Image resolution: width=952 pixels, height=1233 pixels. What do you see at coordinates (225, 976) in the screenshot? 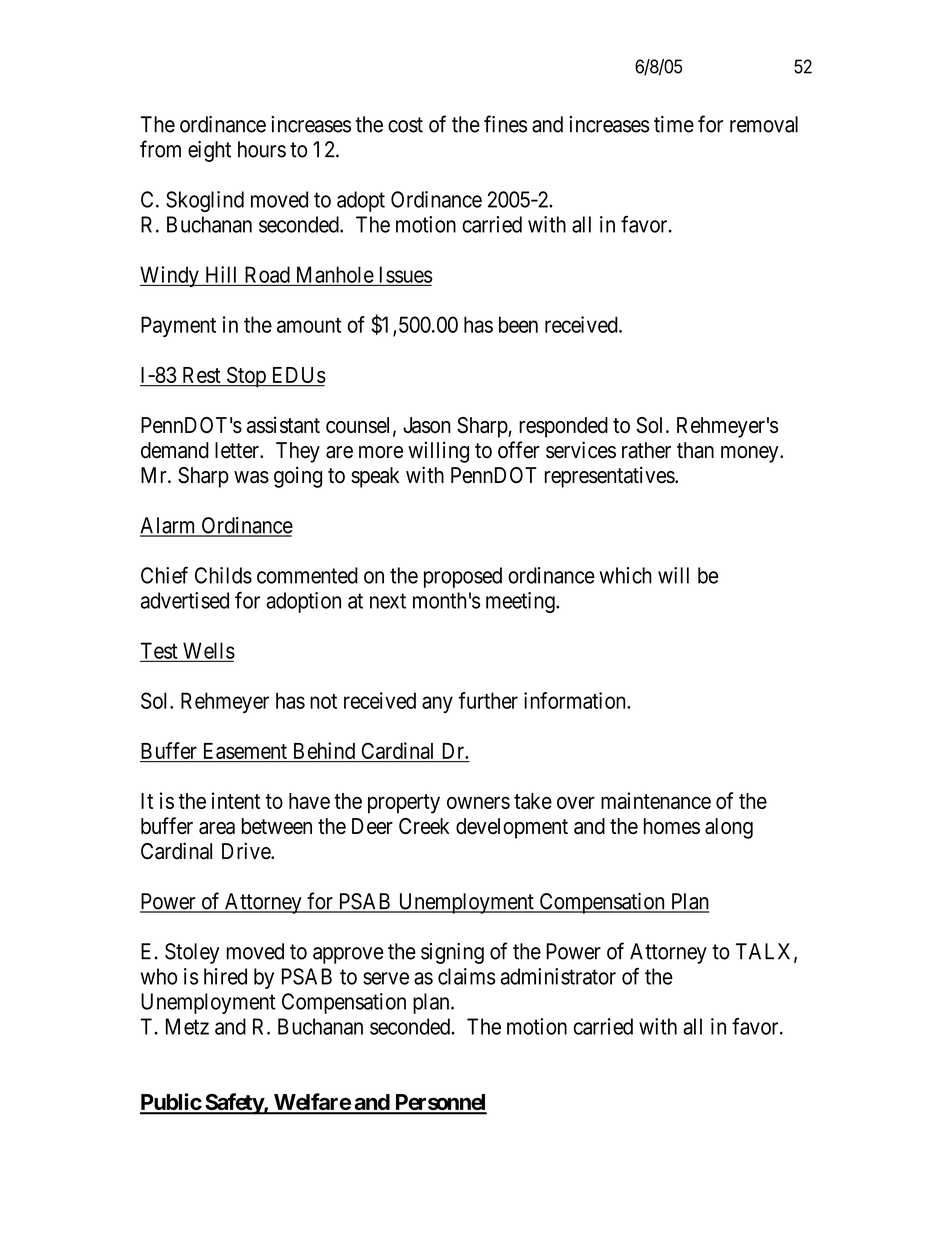
I see `hired` at bounding box center [225, 976].
